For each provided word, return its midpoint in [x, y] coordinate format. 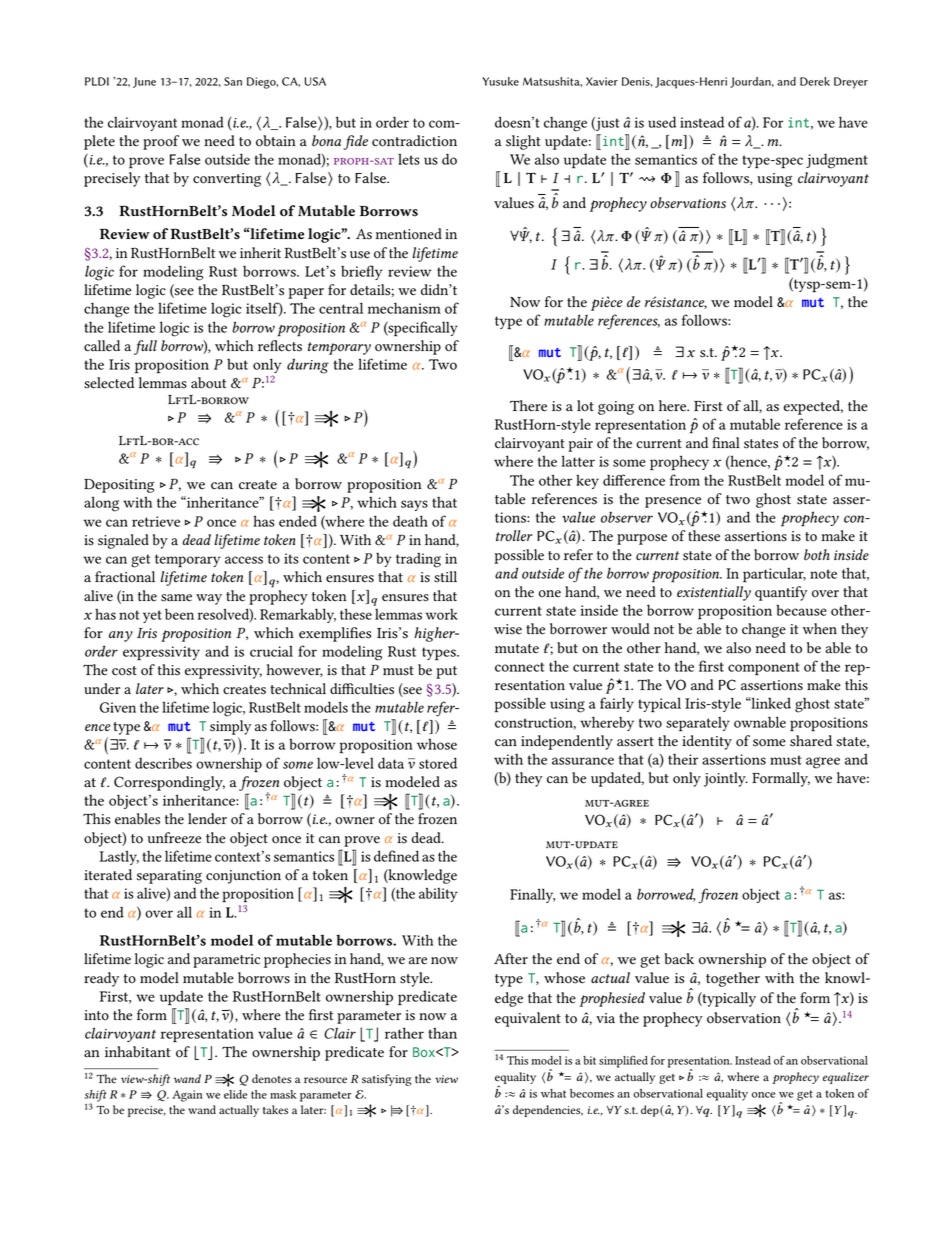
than [442, 1033]
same [176, 598]
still [445, 577]
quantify [781, 593]
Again [187, 1096]
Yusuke [500, 81]
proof [161, 142]
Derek [815, 81]
